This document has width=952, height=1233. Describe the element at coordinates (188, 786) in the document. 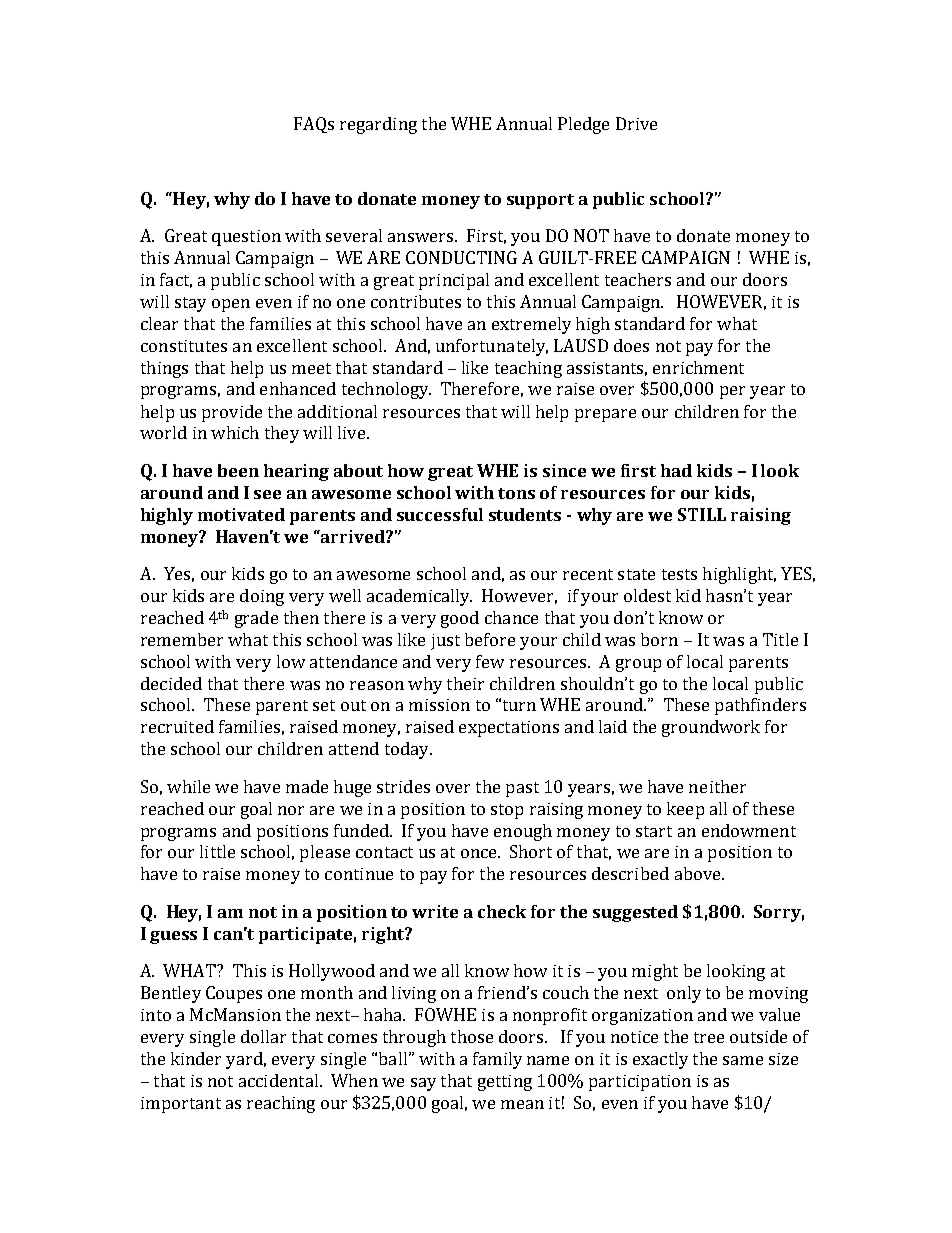

I see `while` at that location.
